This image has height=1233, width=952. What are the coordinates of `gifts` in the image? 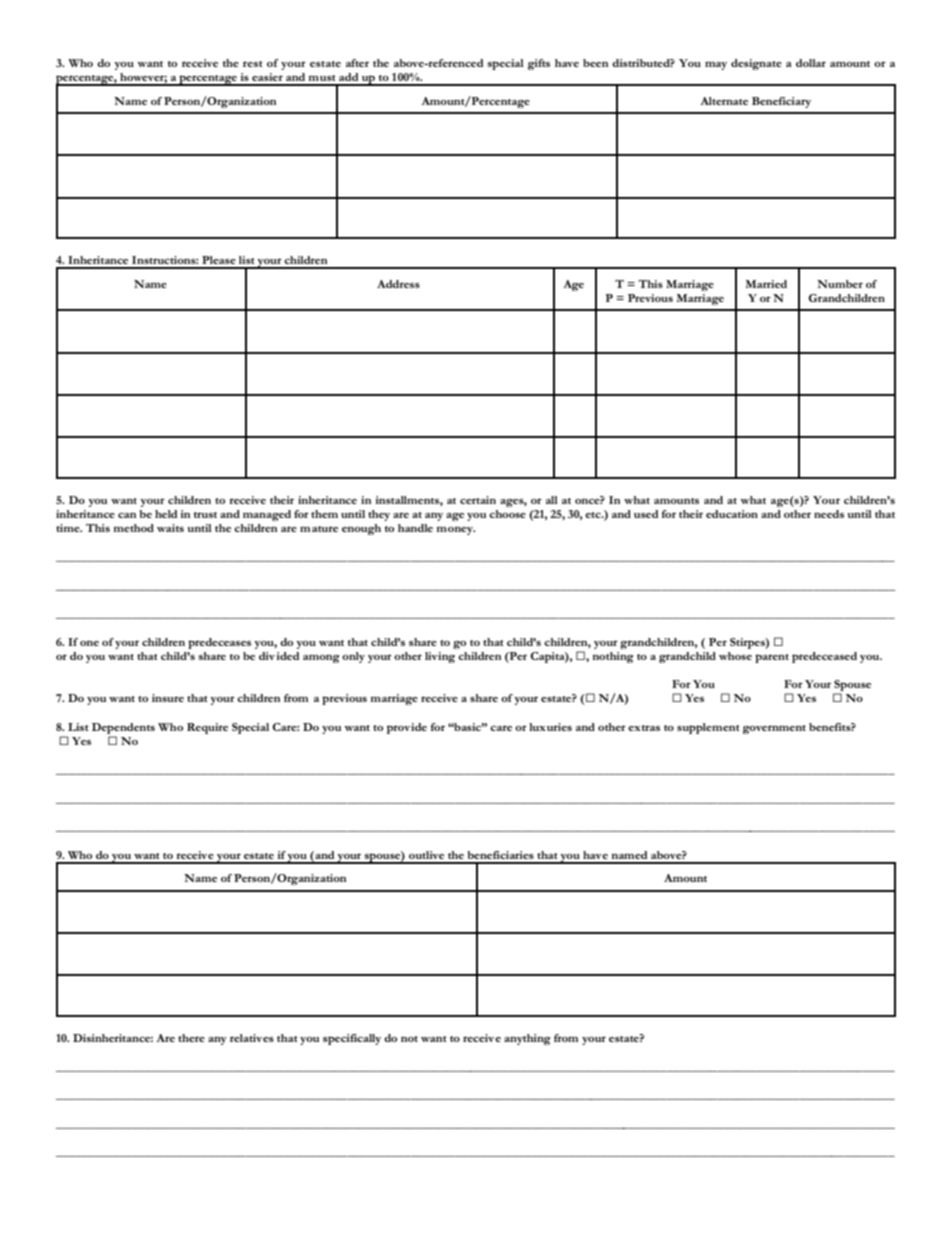 It's located at (539, 64).
